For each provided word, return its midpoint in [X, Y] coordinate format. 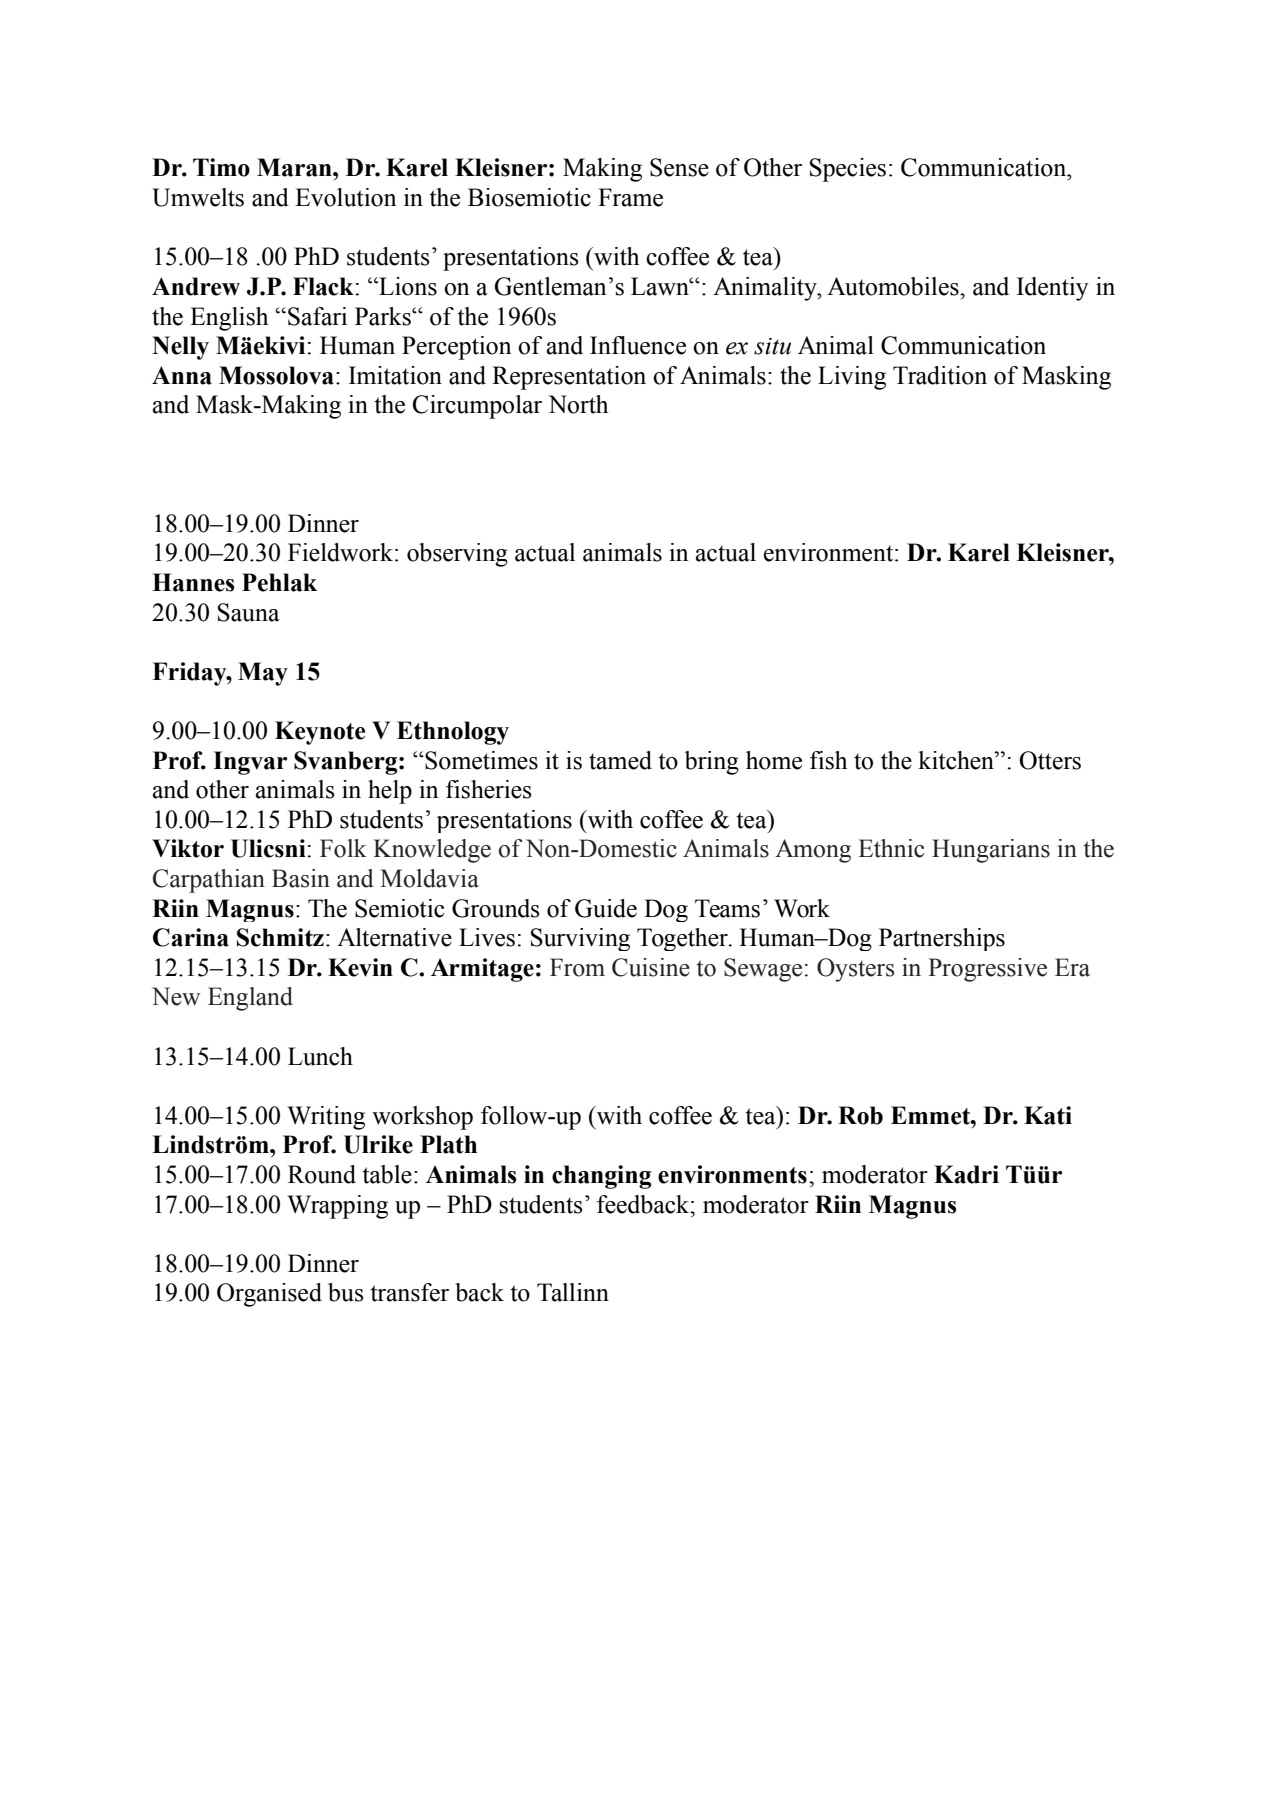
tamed [620, 760]
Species [848, 170]
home [774, 760]
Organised [269, 1295]
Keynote [320, 733]
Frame [630, 197]
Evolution [346, 197]
